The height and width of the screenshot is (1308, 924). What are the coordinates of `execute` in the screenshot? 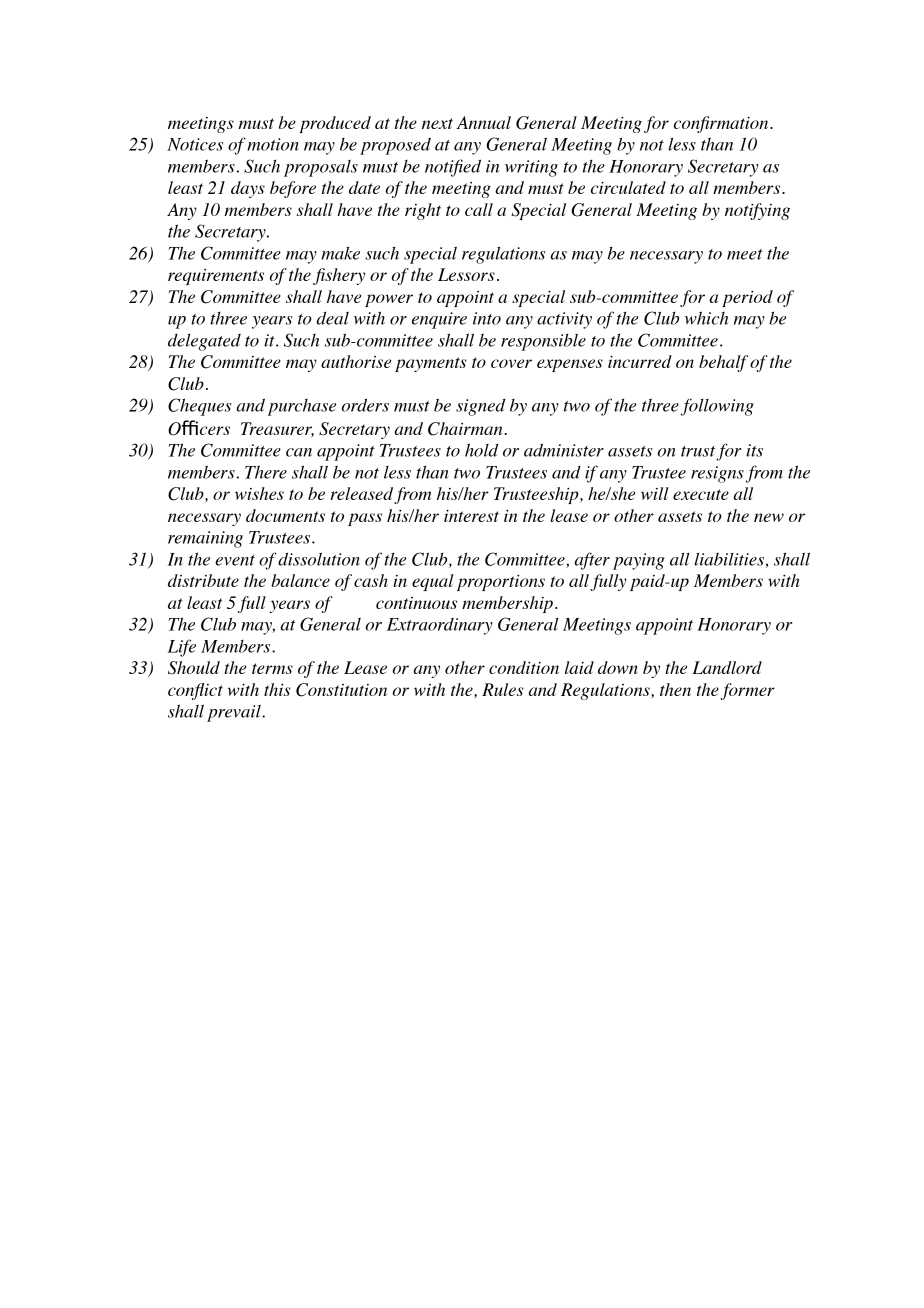 It's located at (701, 494).
